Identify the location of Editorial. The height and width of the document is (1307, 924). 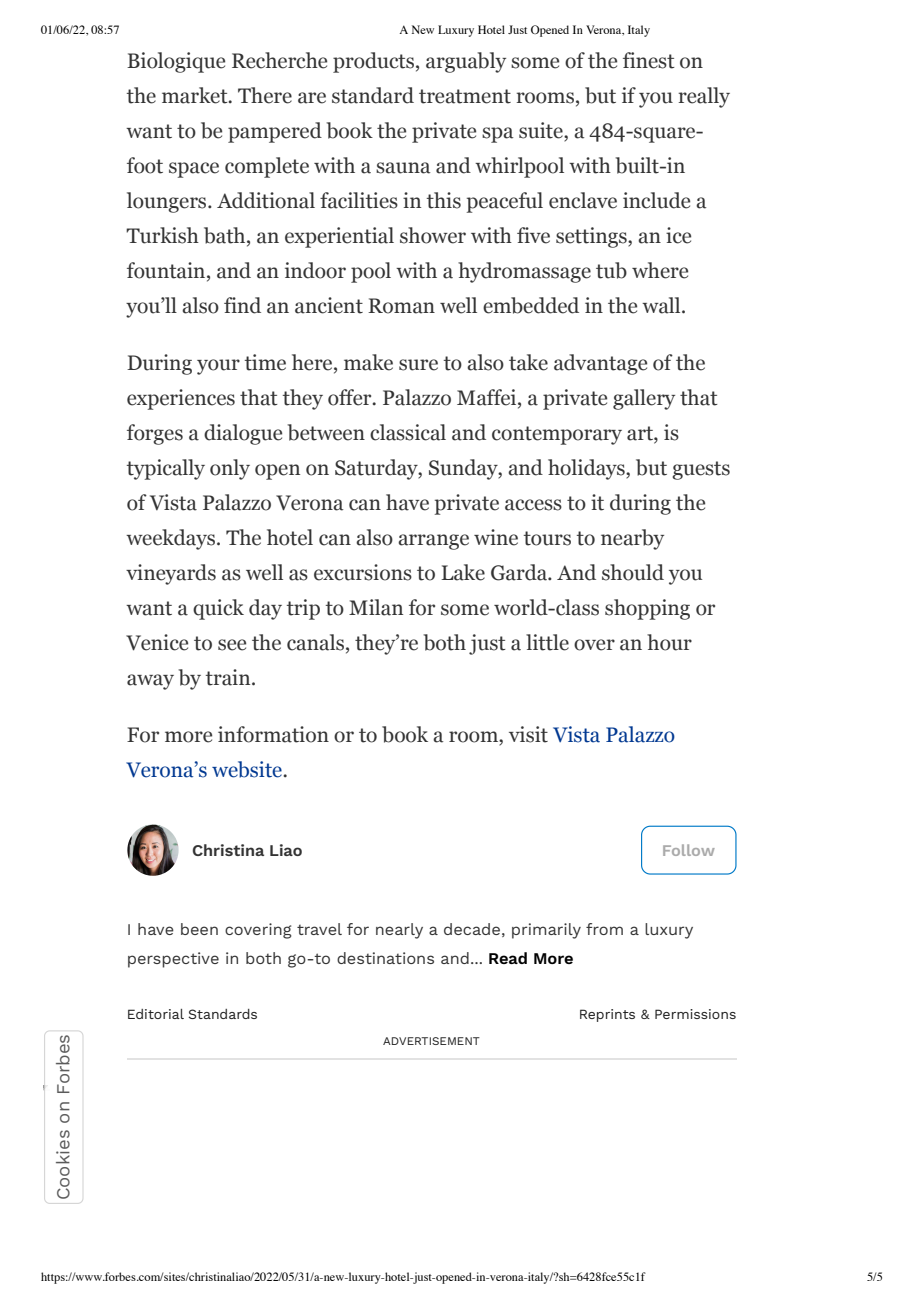
(156, 1014).
